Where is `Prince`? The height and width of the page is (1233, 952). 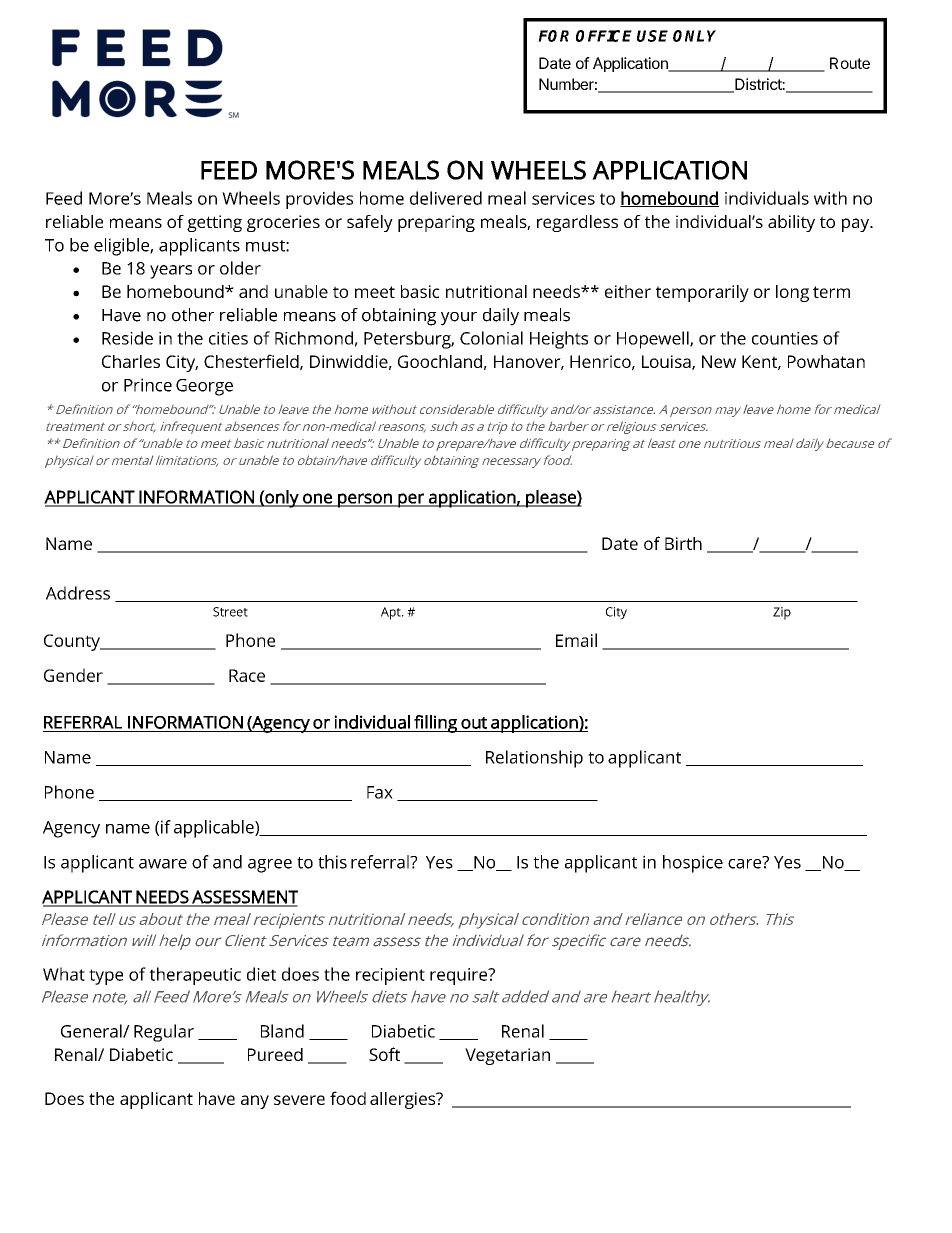 Prince is located at coordinates (148, 385).
